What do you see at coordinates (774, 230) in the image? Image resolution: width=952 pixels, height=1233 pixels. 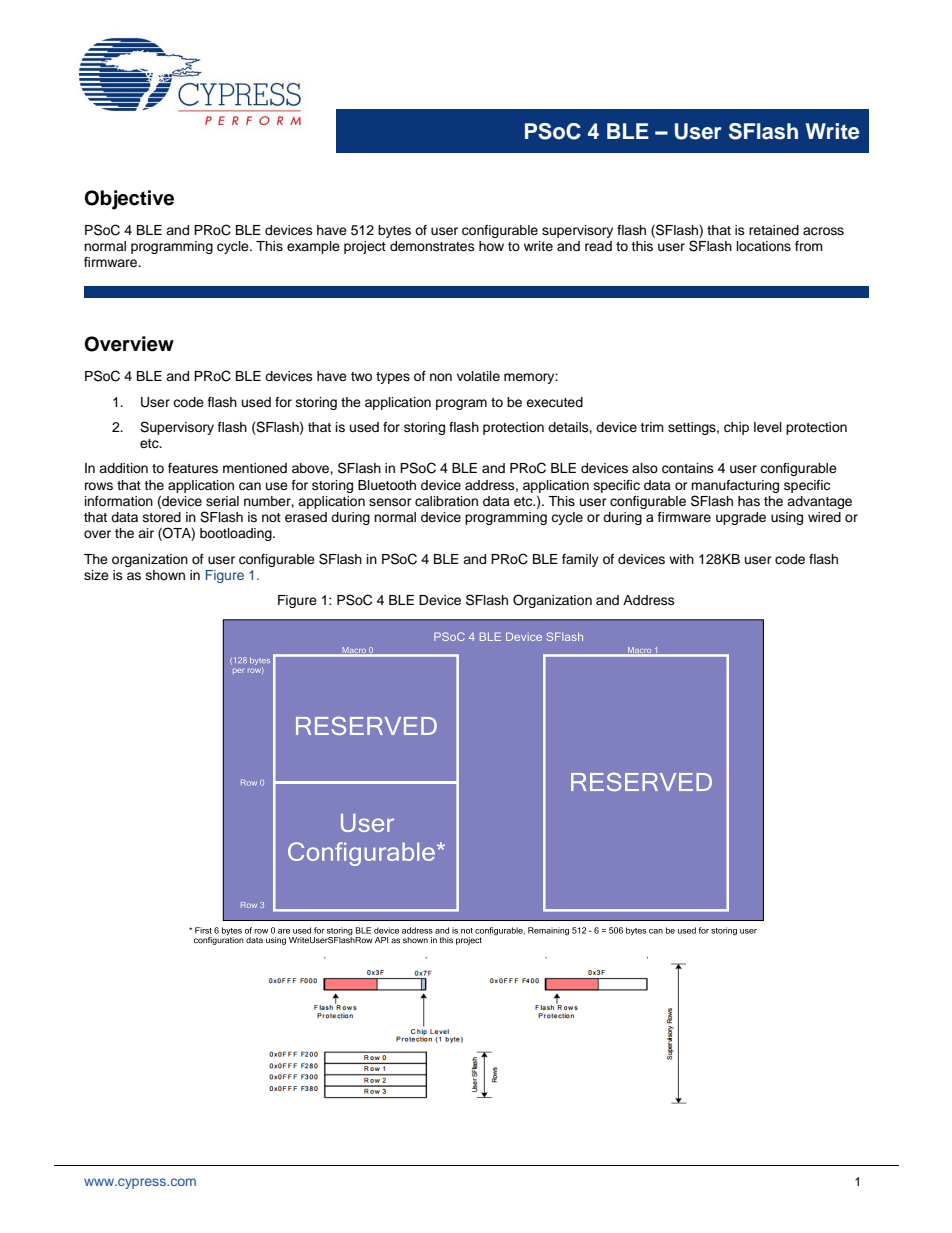 I see `retained` at bounding box center [774, 230].
